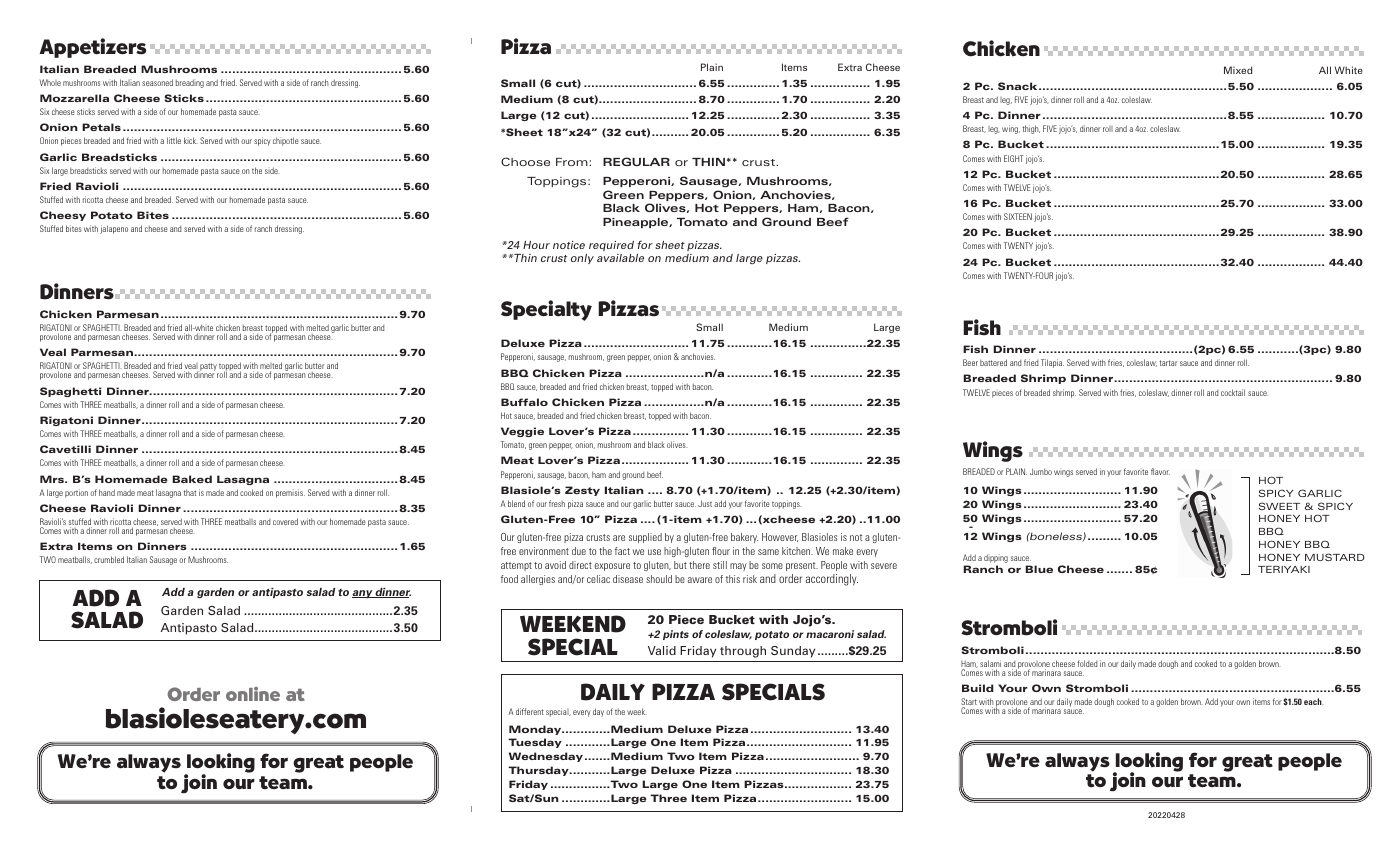 The image size is (1400, 850). I want to click on Veggie, so click(522, 432).
